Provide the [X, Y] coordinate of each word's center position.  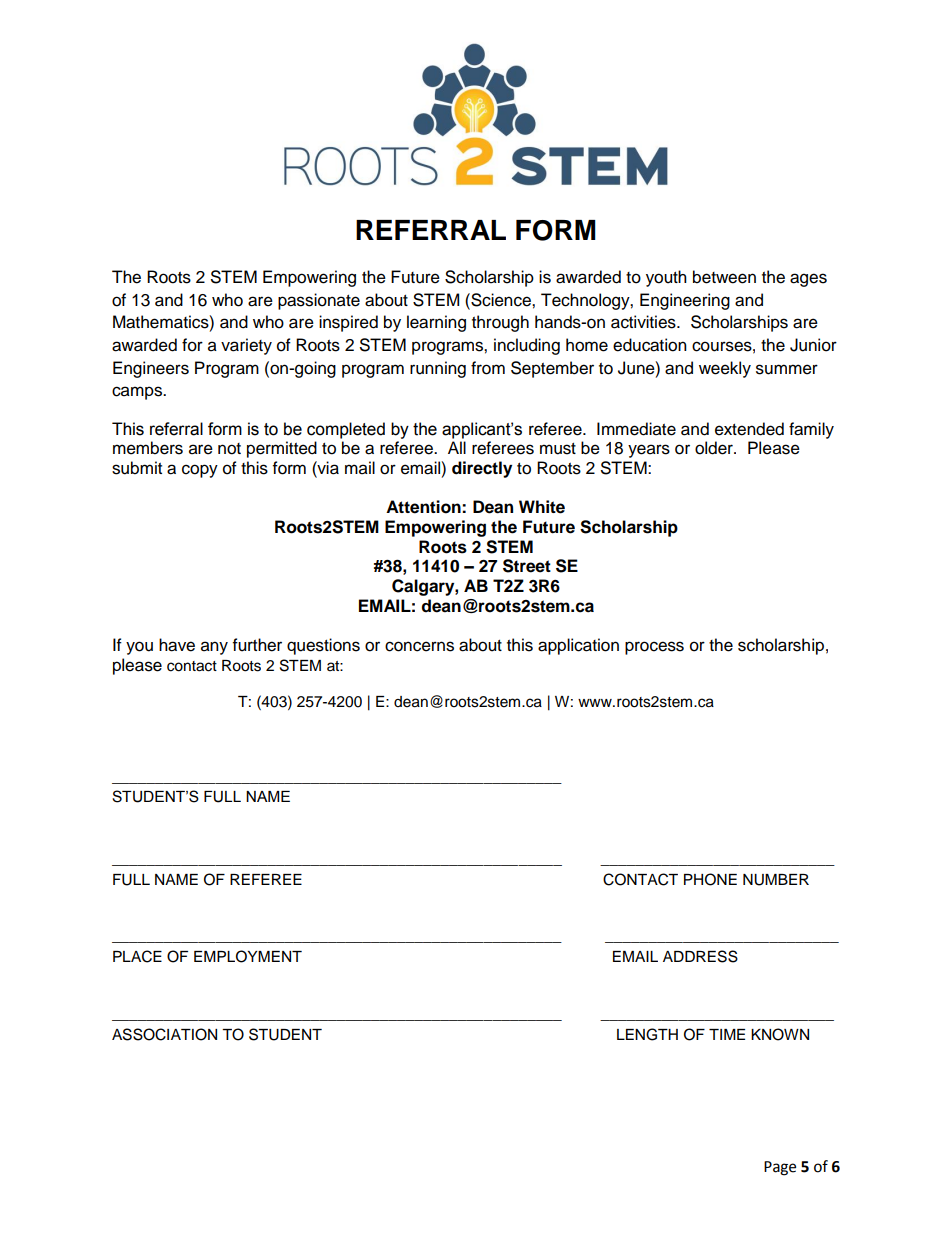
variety [246, 346]
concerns [419, 646]
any [214, 648]
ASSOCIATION [164, 1034]
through [500, 323]
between [724, 277]
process [654, 648]
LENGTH [647, 1034]
